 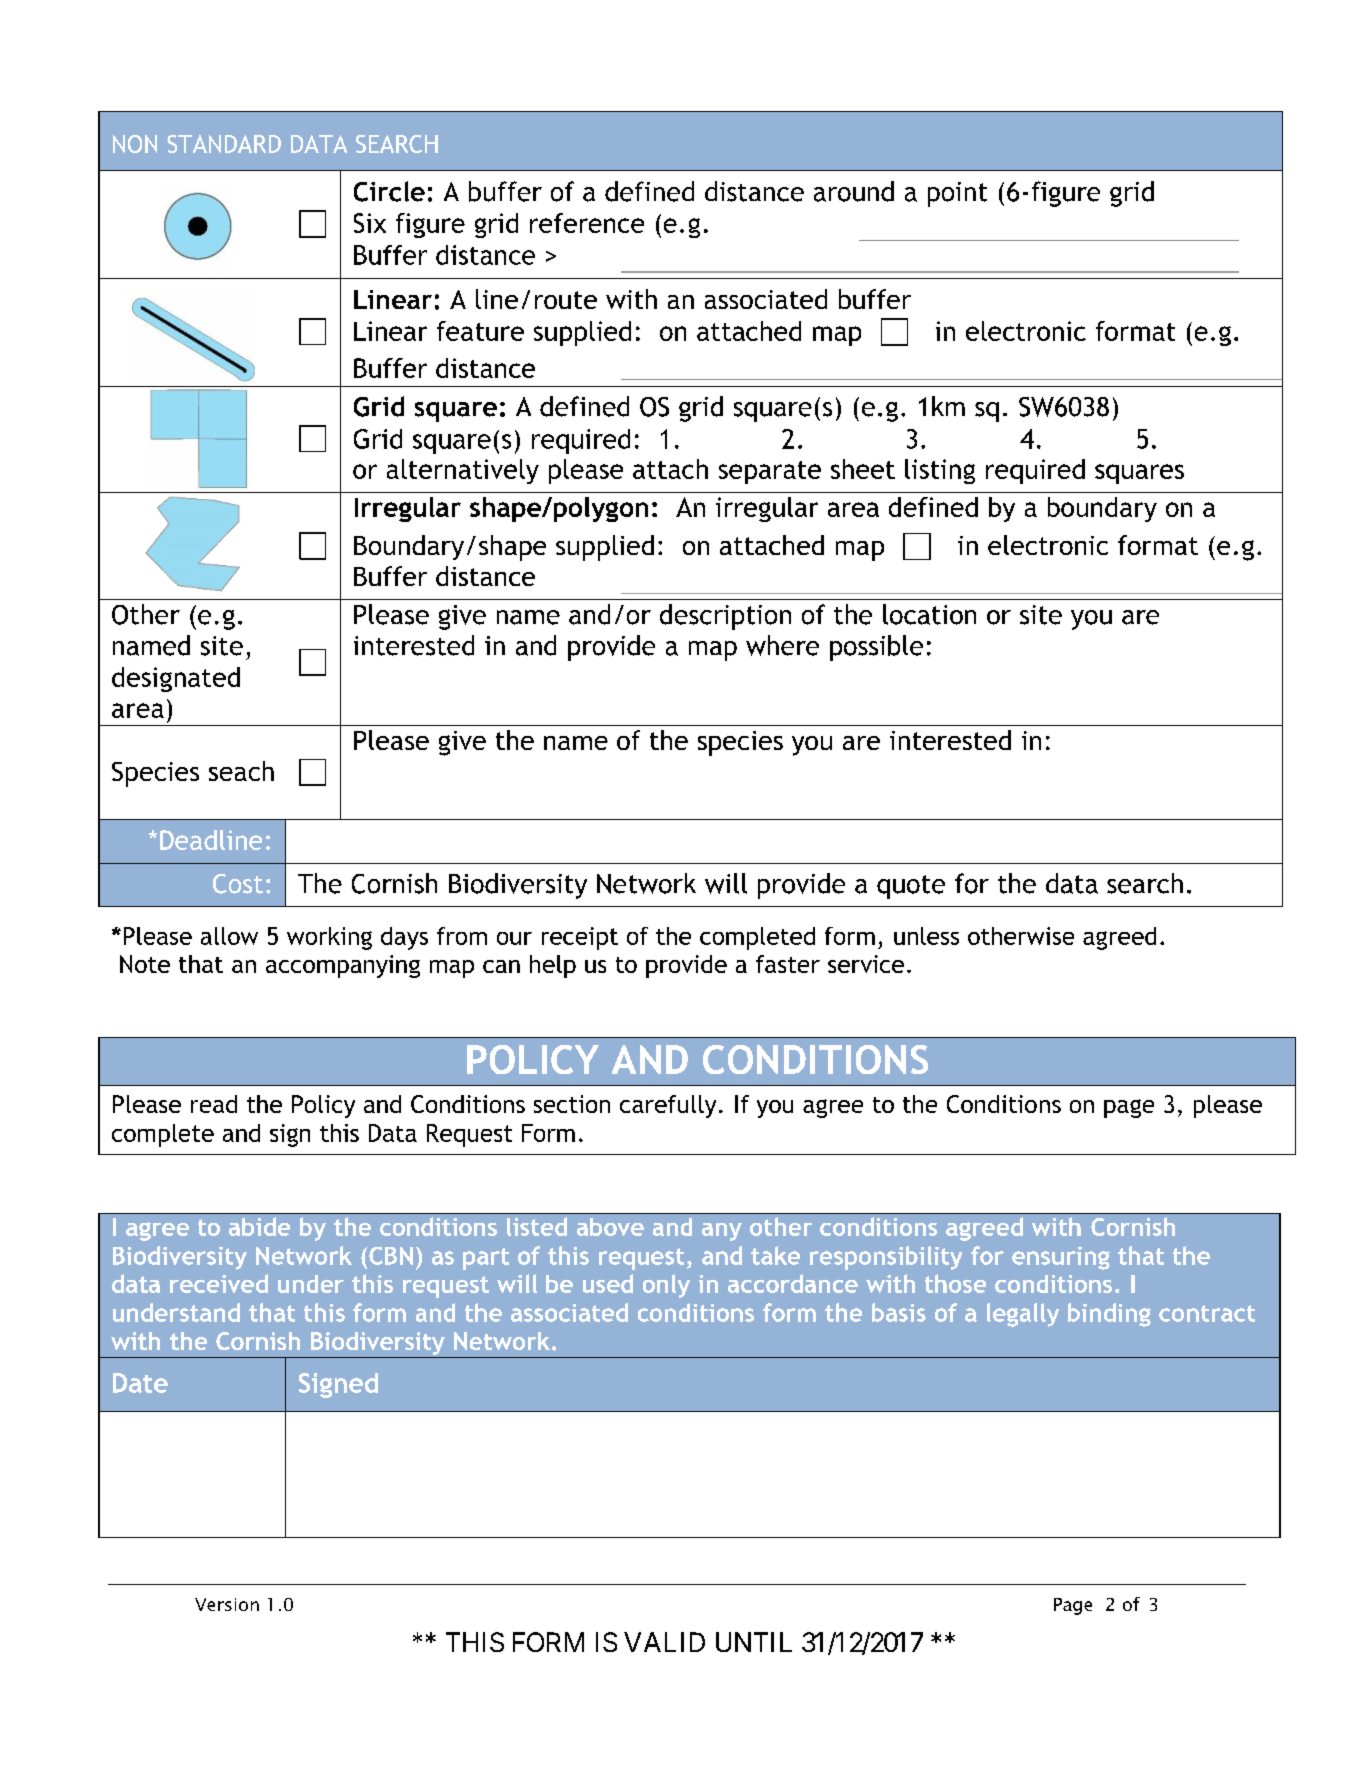 What do you see at coordinates (926, 936) in the image?
I see `unless` at bounding box center [926, 936].
